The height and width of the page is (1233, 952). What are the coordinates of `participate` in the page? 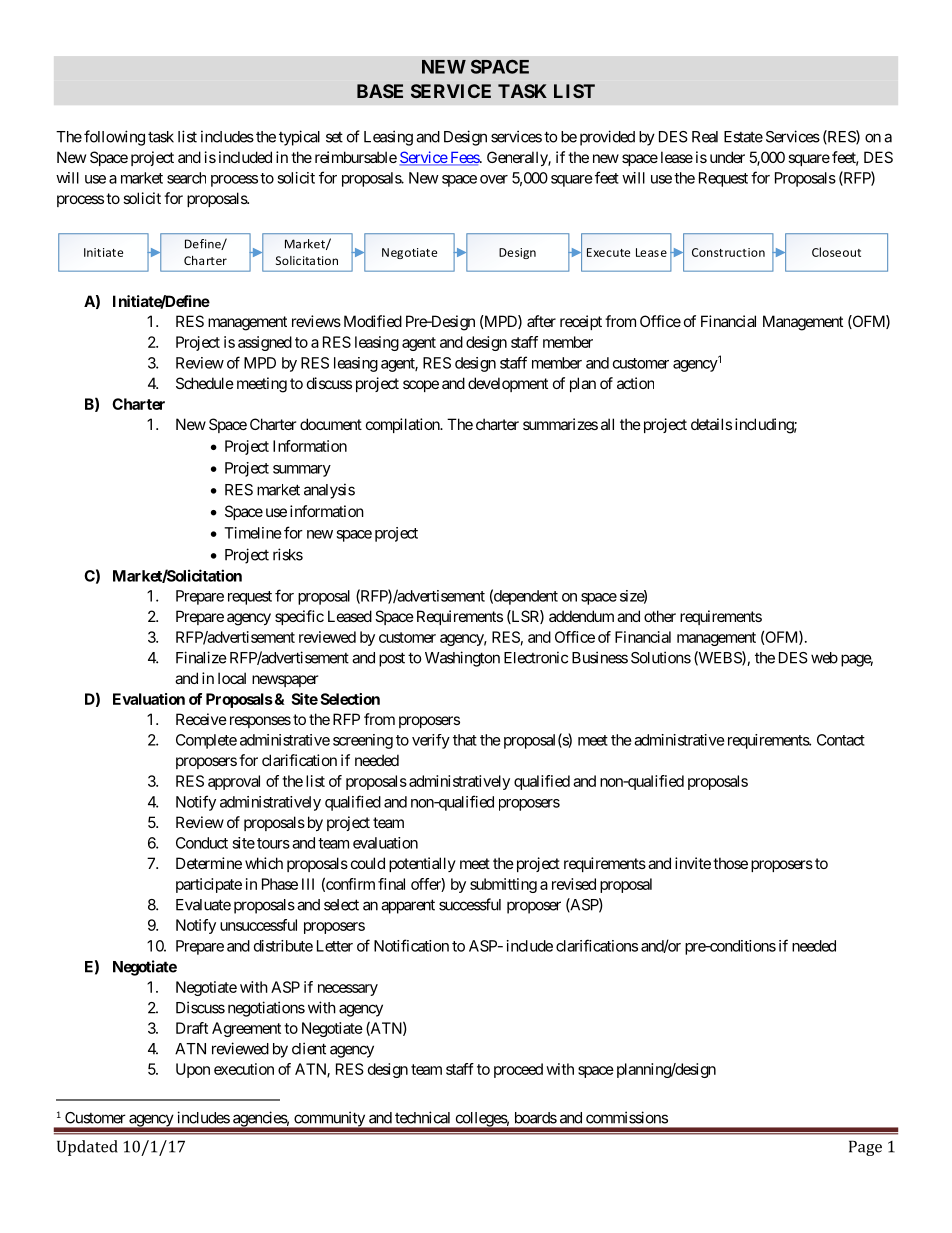 It's located at (209, 885).
